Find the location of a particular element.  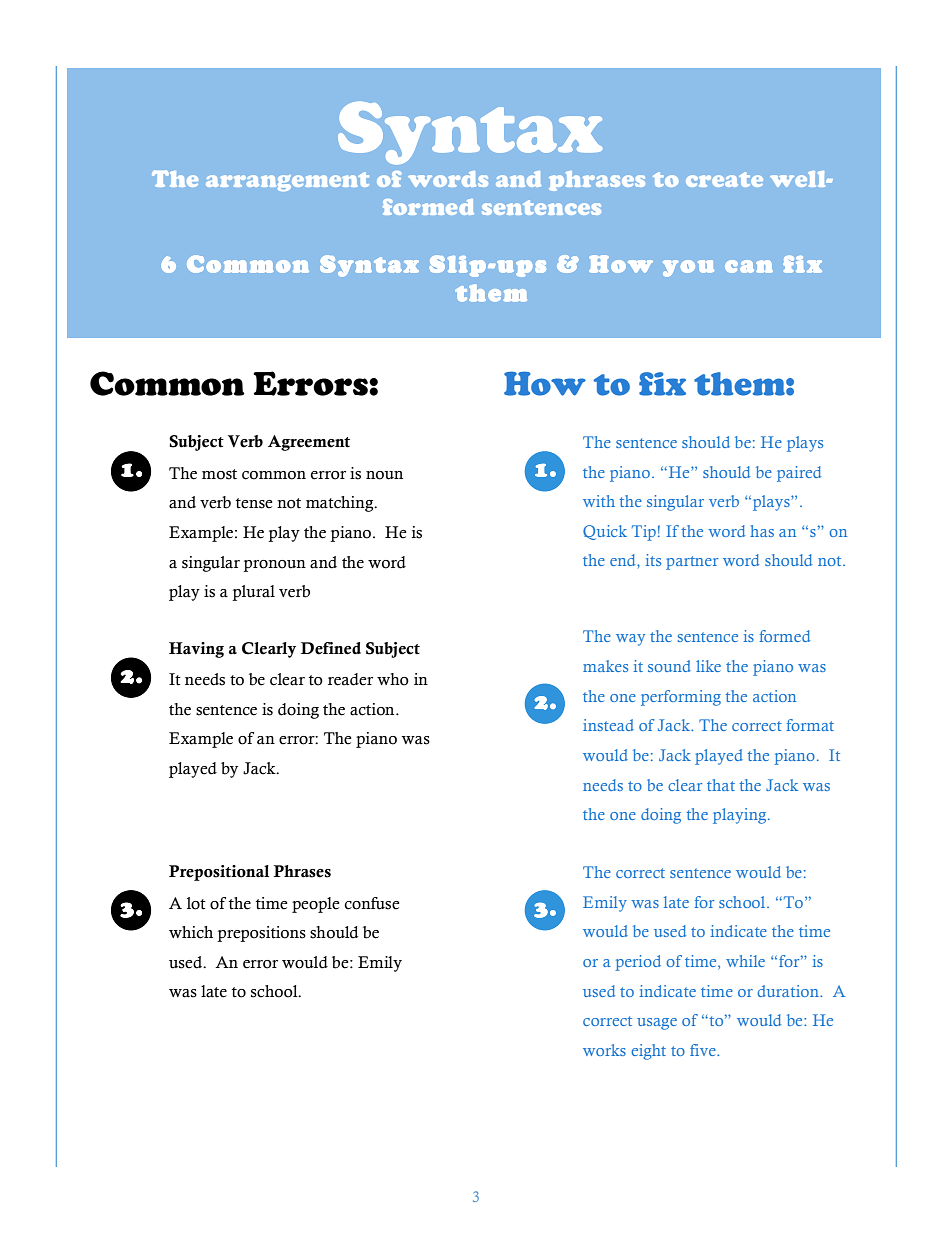

has is located at coordinates (762, 531).
